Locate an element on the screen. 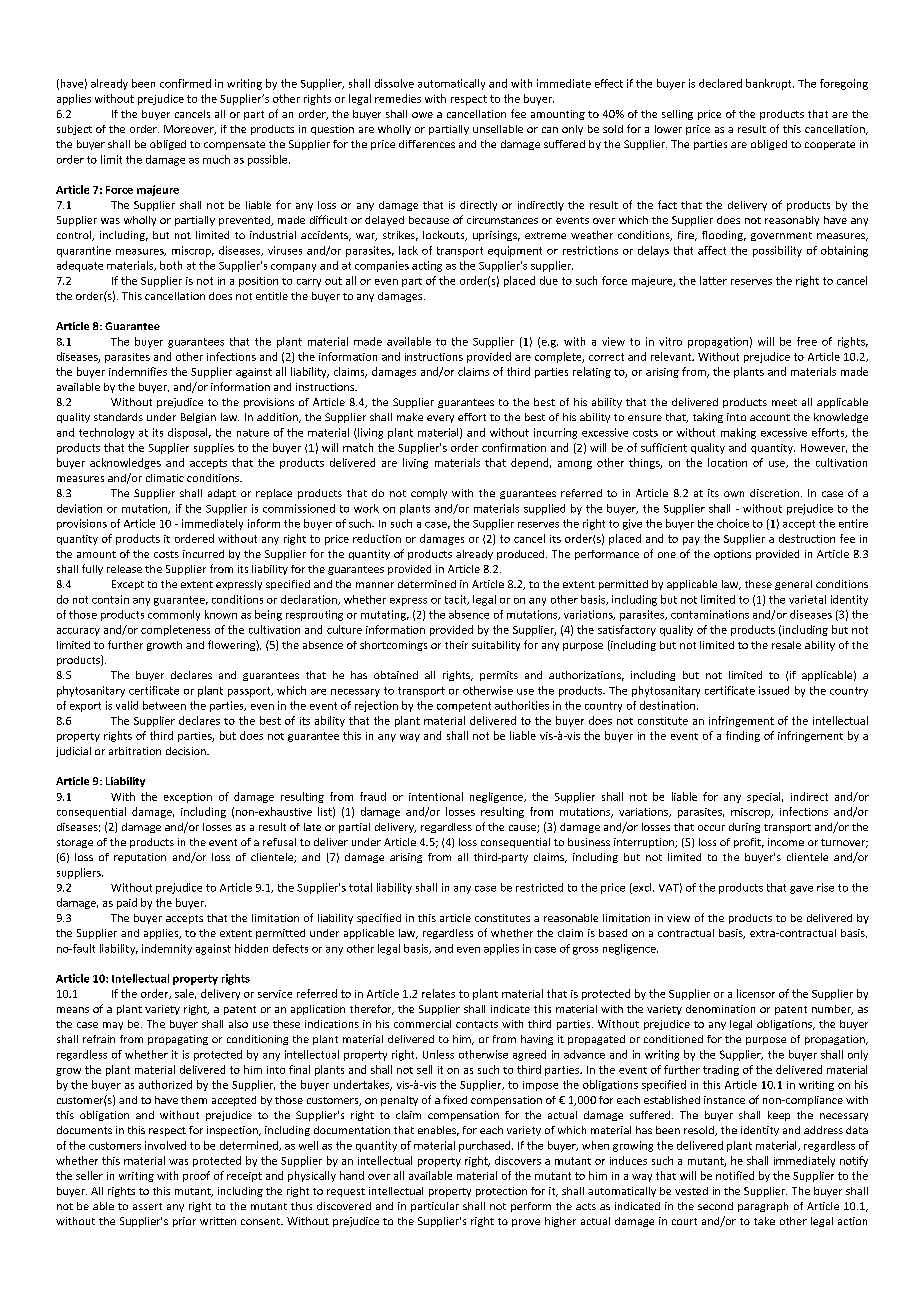  confirmed is located at coordinates (185, 83).
